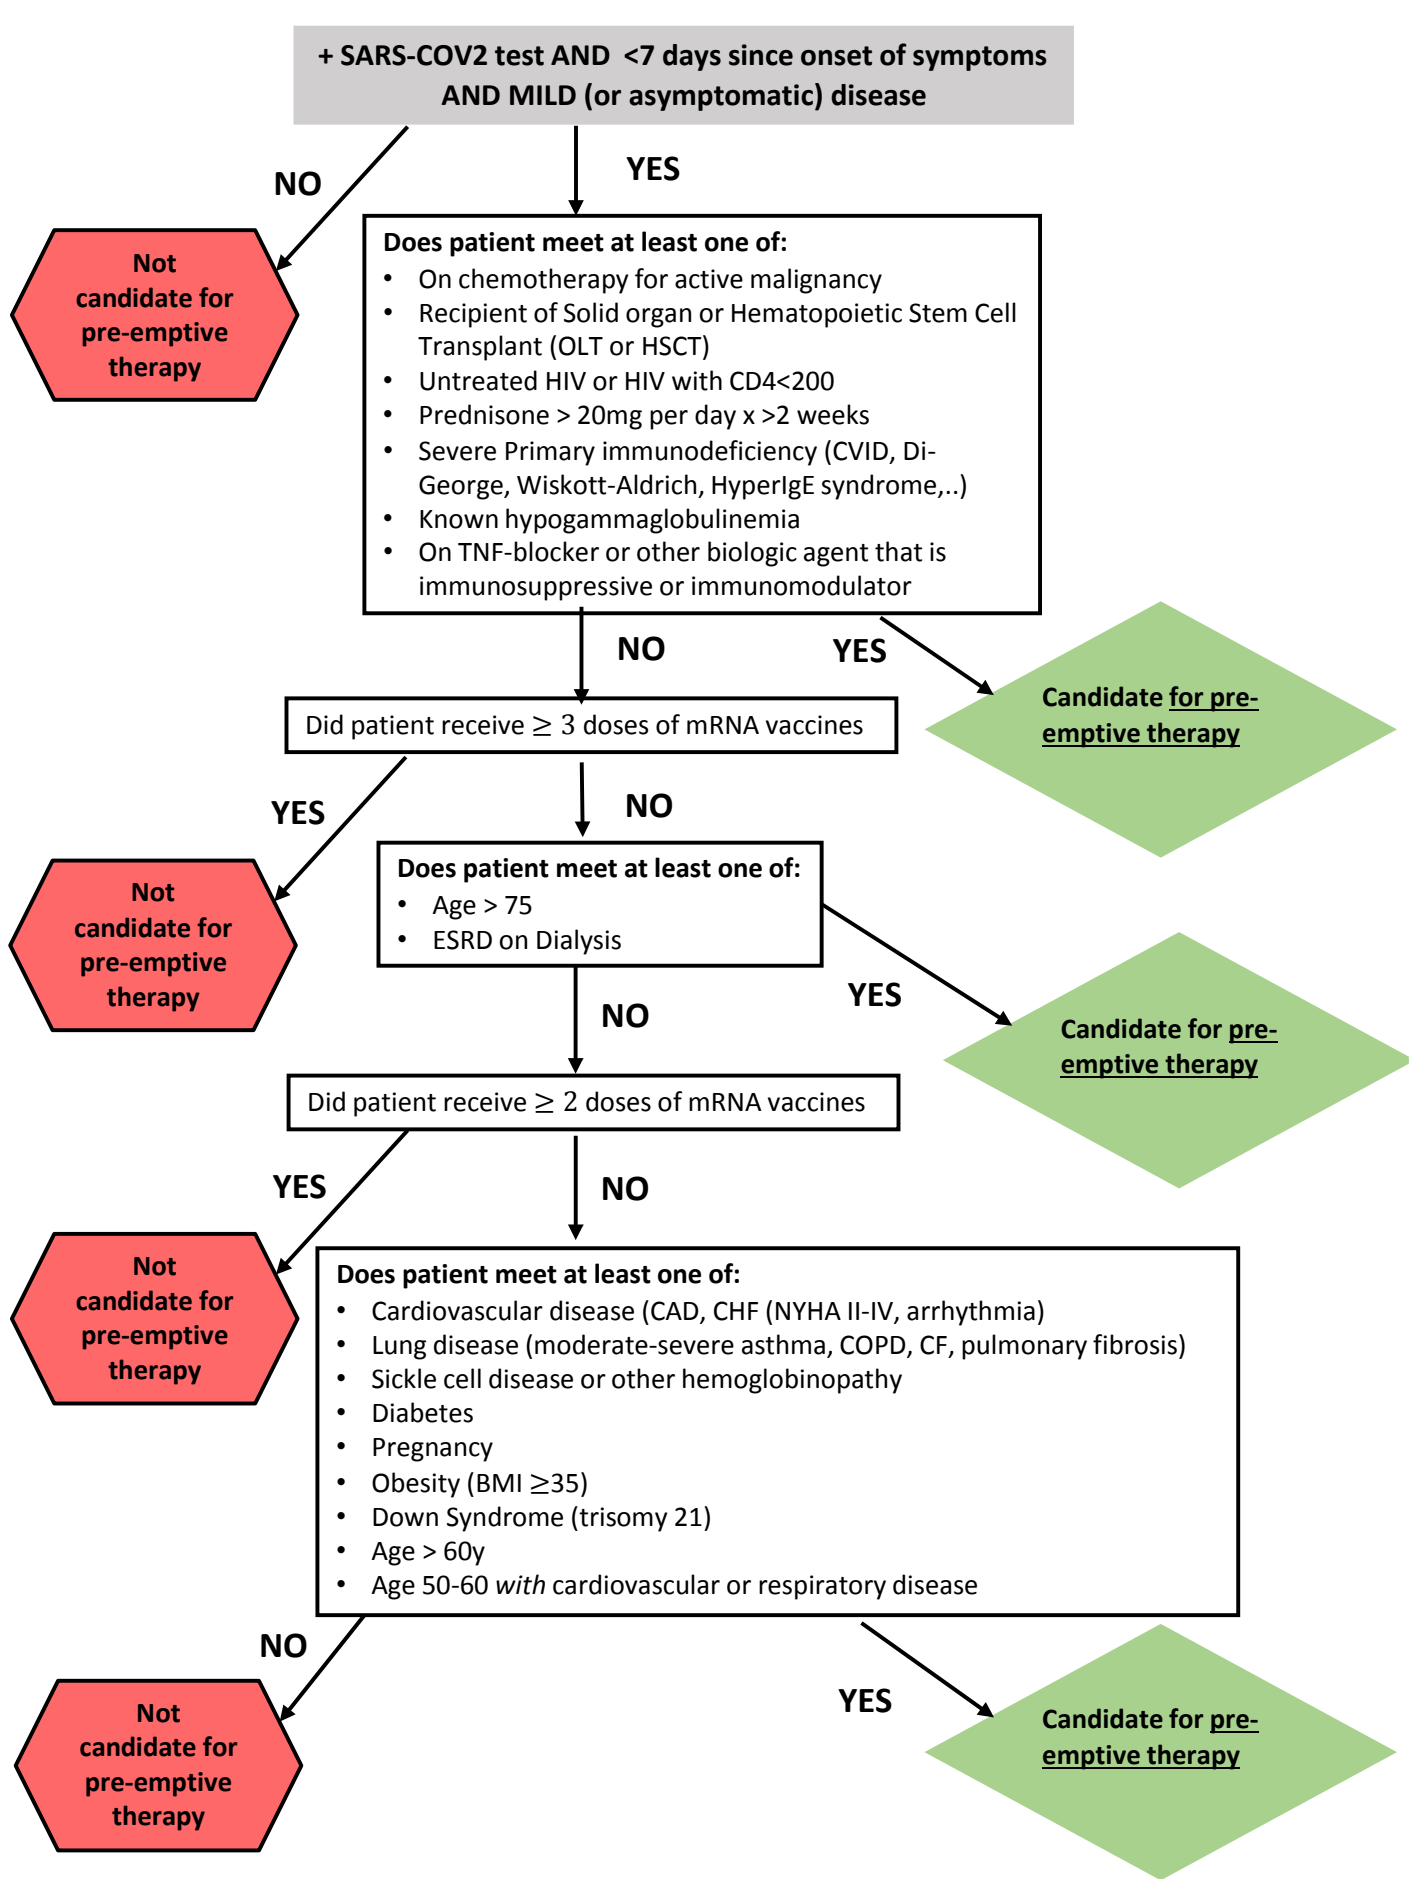 The width and height of the image is (1409, 1879). Describe the element at coordinates (499, 1483) in the image. I see `BMI` at that location.
